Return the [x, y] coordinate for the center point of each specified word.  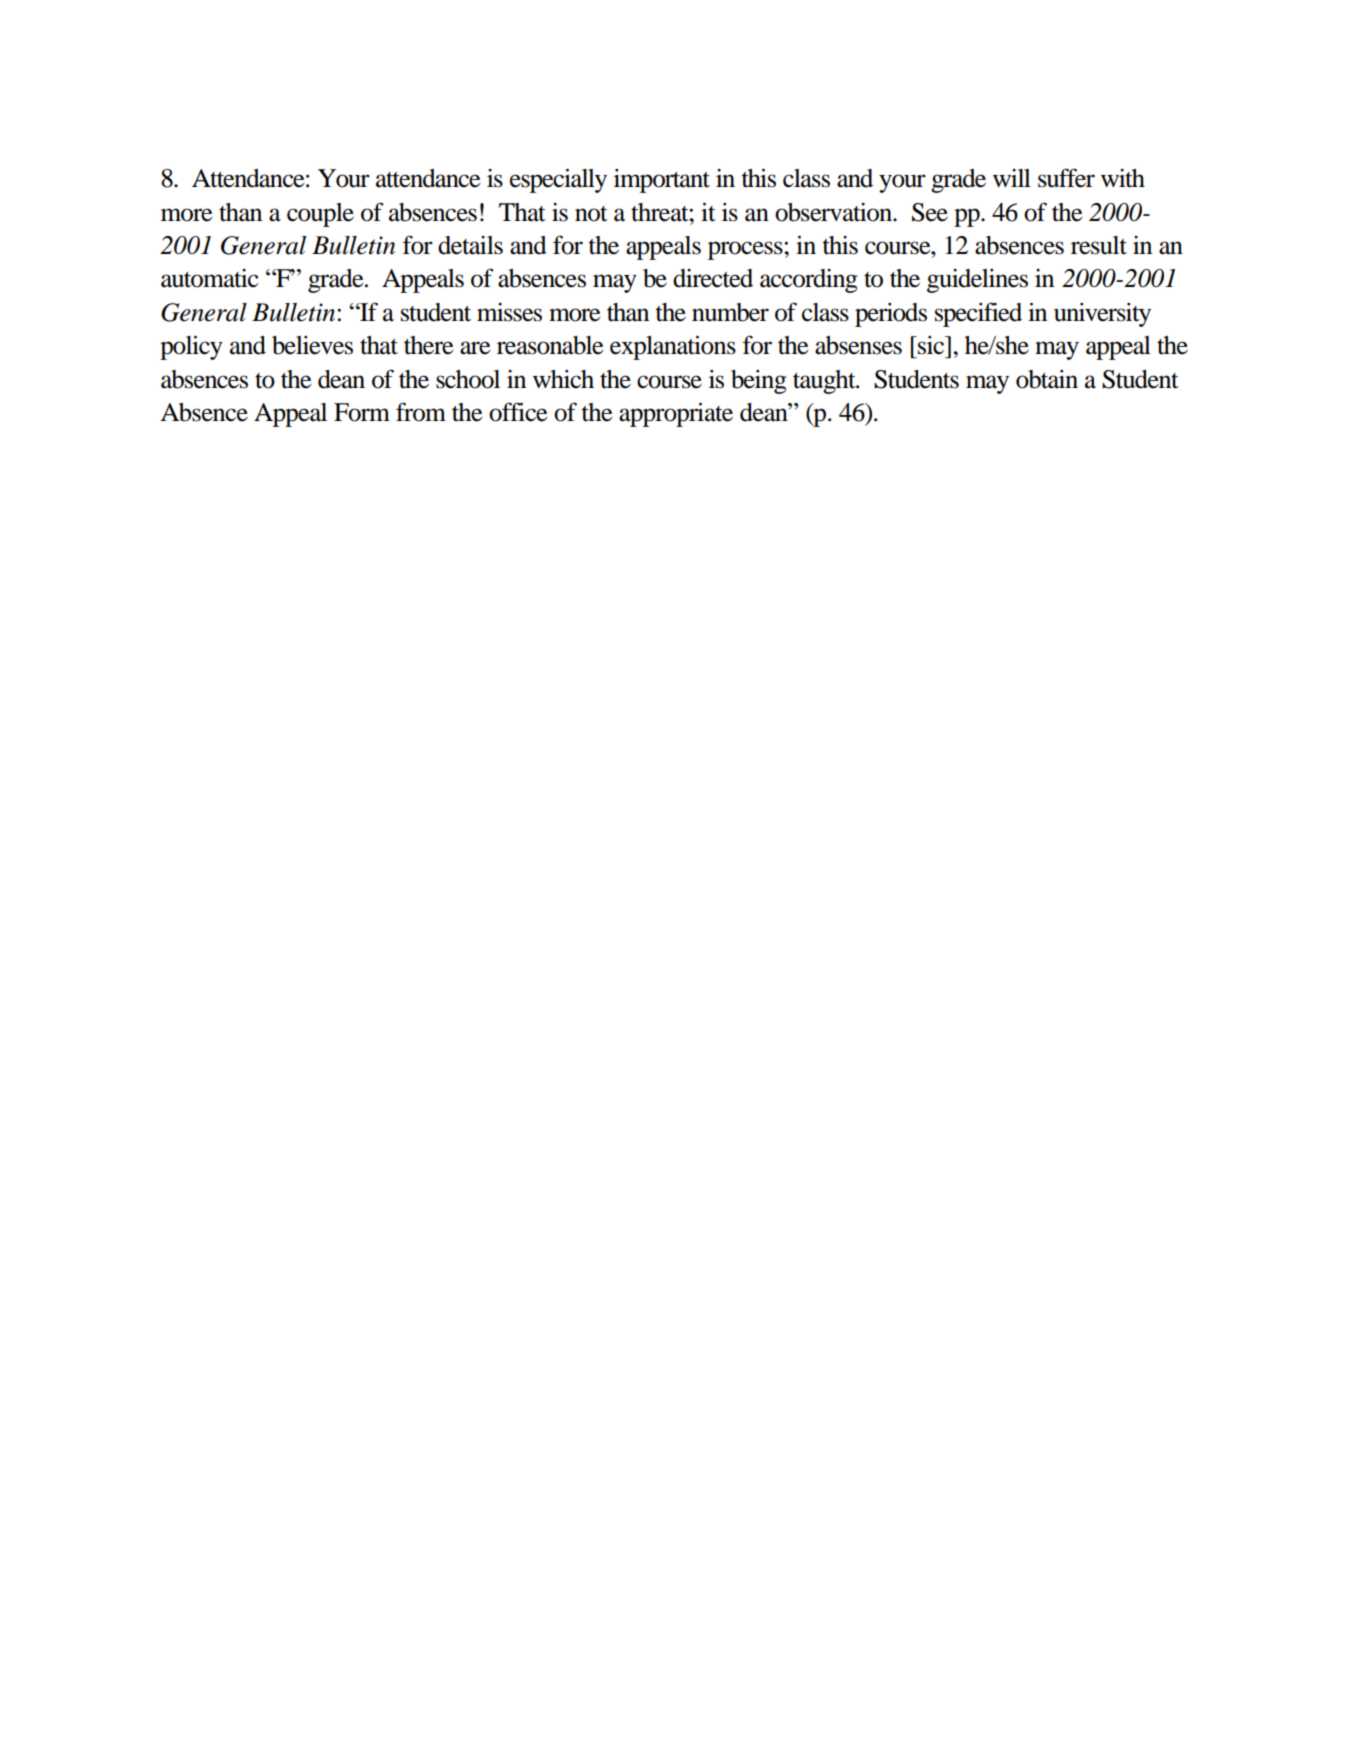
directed [713, 278]
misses [509, 312]
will [1012, 178]
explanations [673, 347]
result [1099, 245]
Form [362, 412]
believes [312, 345]
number [730, 312]
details [470, 245]
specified [978, 314]
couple [320, 215]
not [591, 214]
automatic [210, 278]
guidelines [977, 281]
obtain [1047, 379]
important [662, 181]
